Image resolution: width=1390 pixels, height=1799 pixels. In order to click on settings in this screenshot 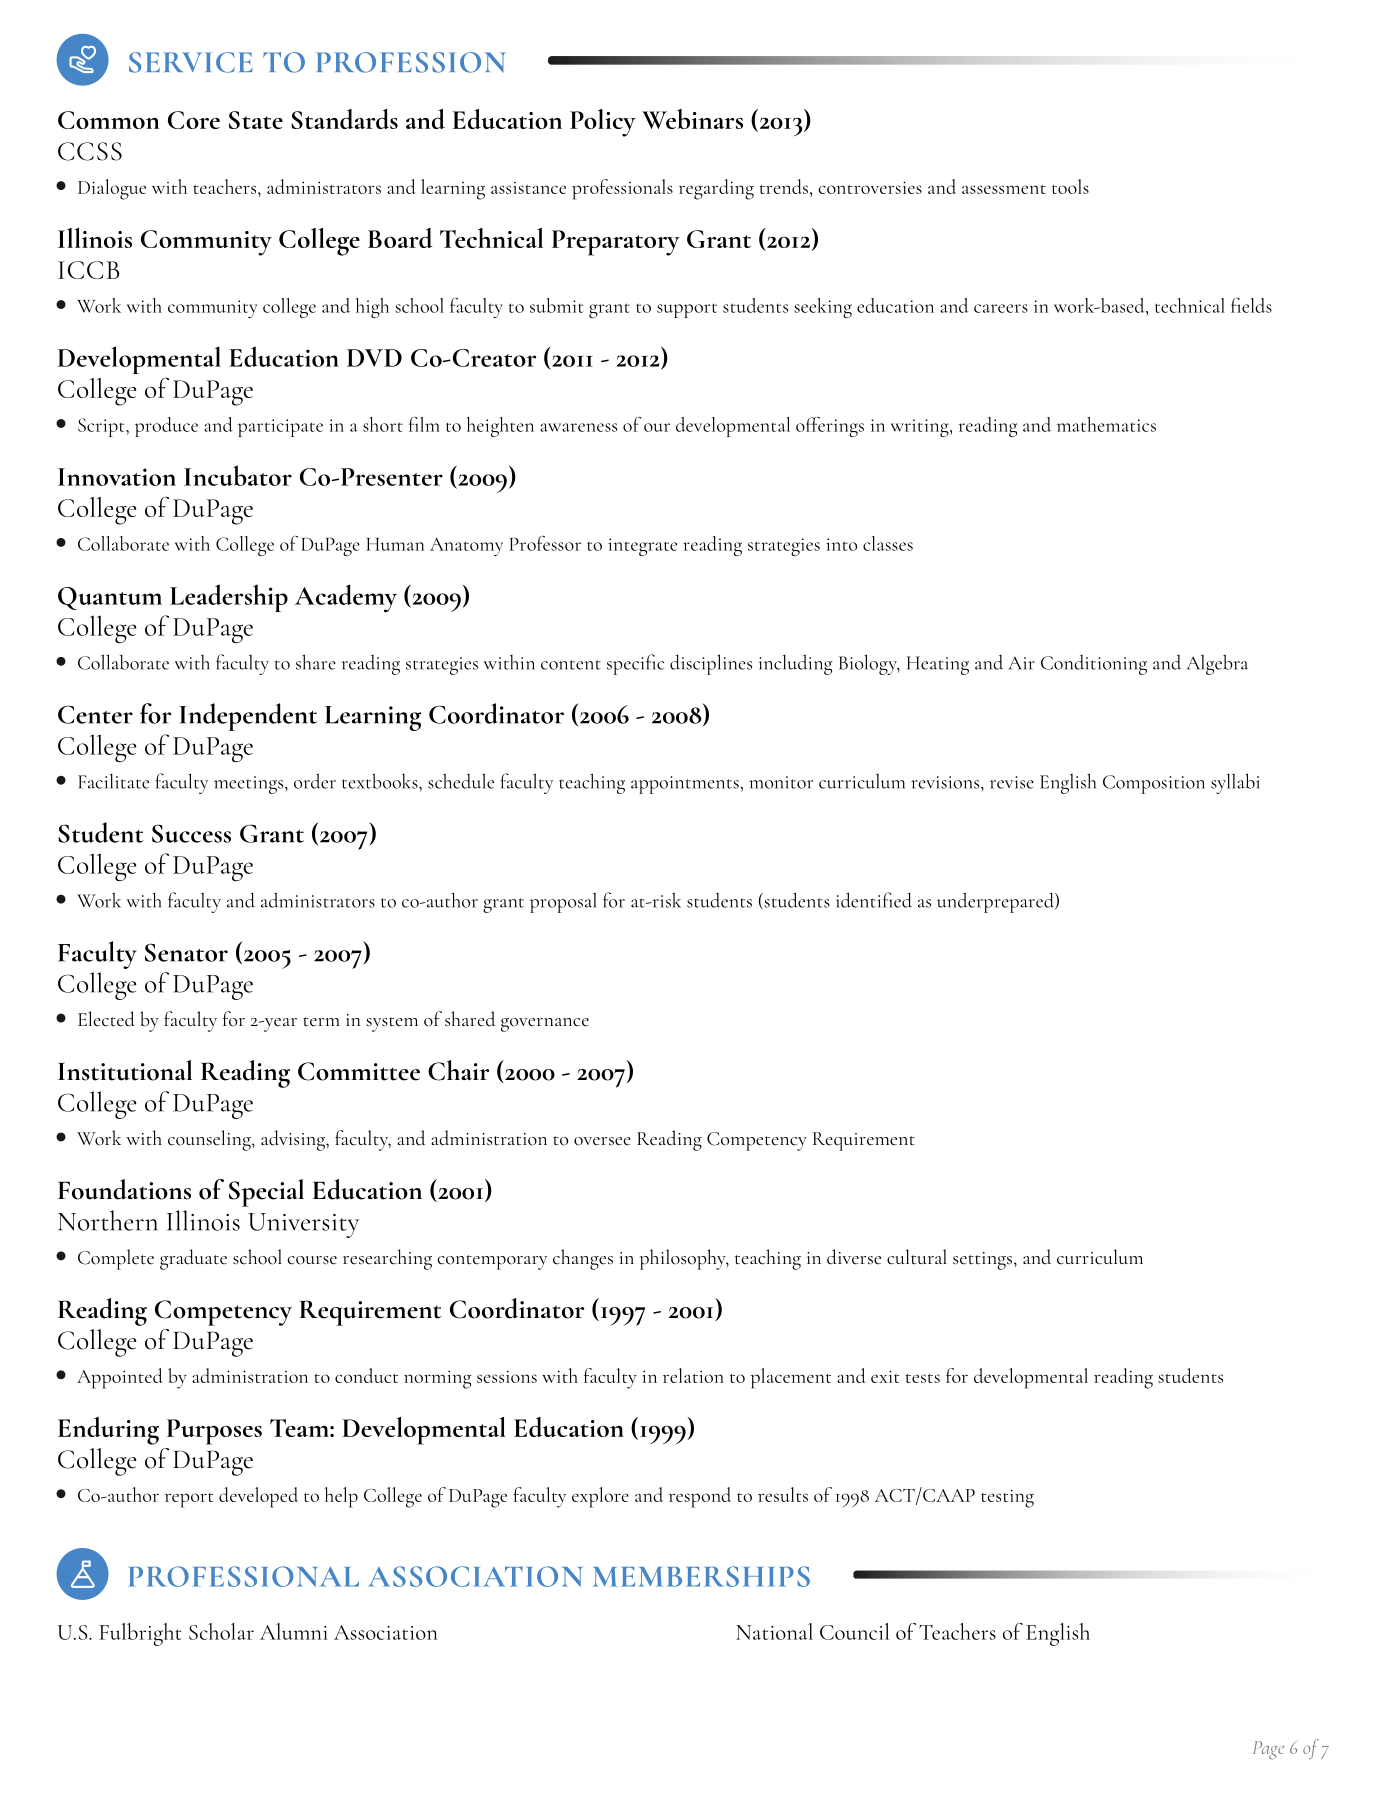, I will do `click(982, 1261)`.
